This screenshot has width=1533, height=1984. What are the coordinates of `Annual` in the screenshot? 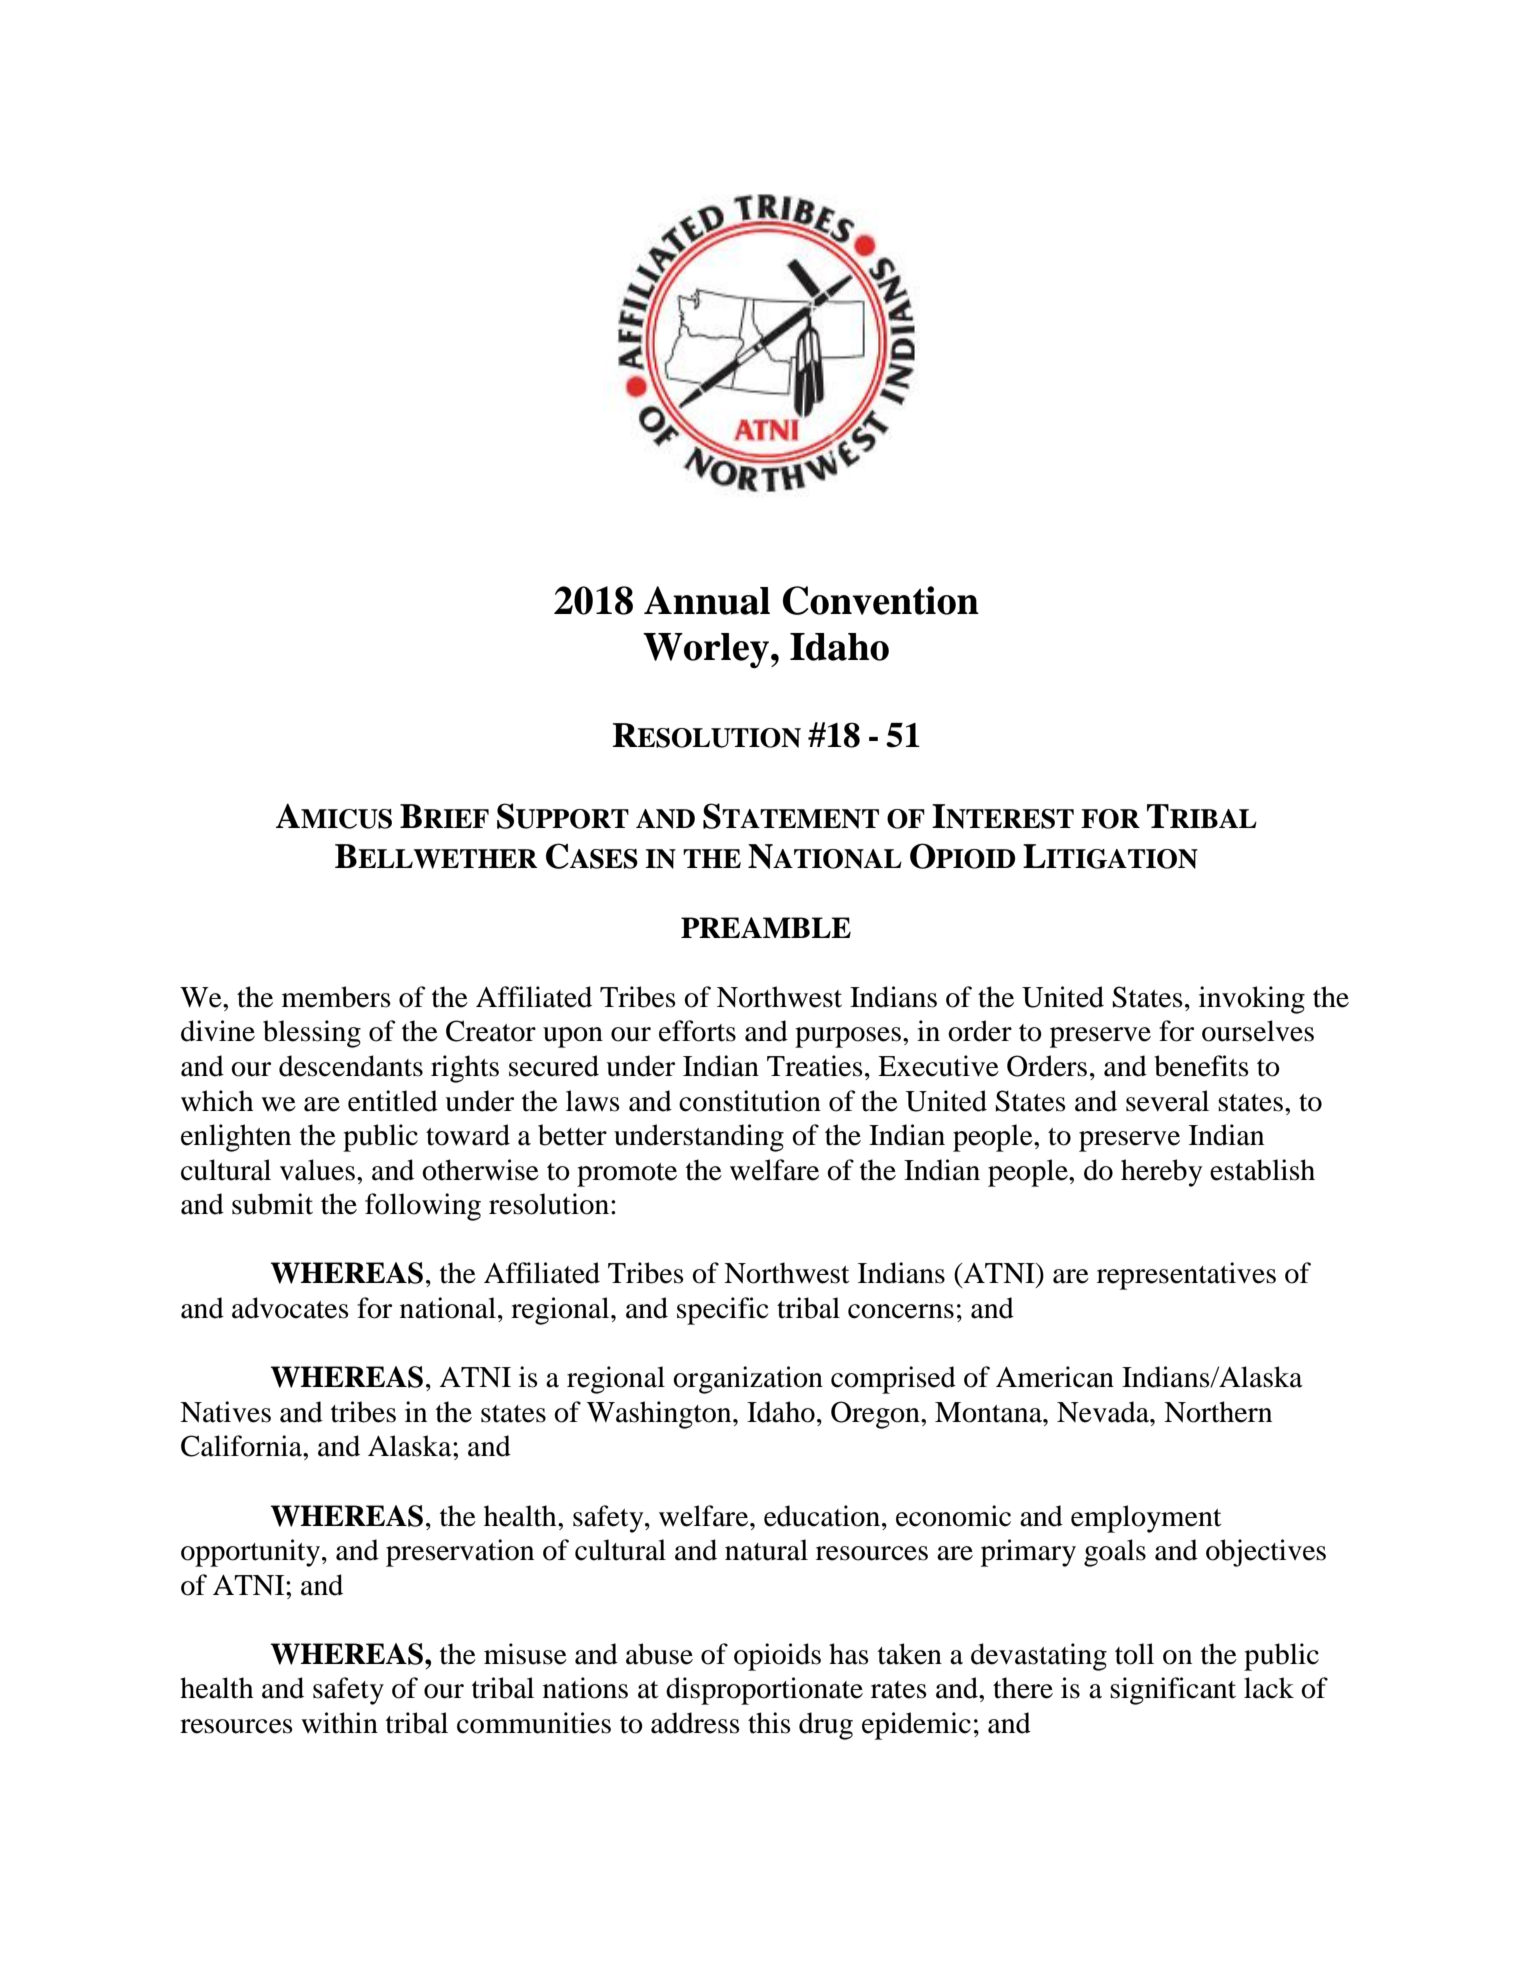 It's located at (707, 600).
